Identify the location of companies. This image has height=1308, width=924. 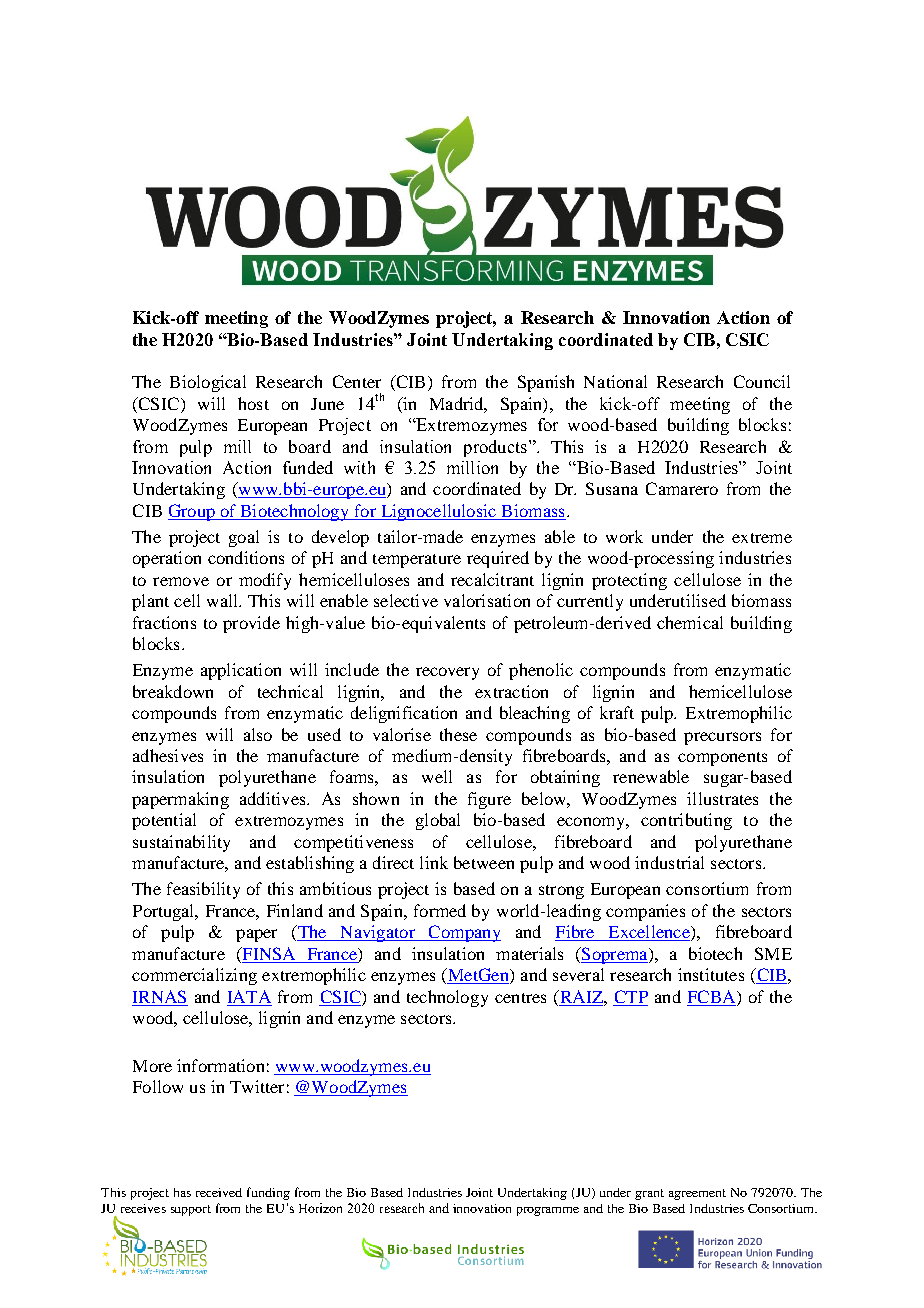
(645, 912).
